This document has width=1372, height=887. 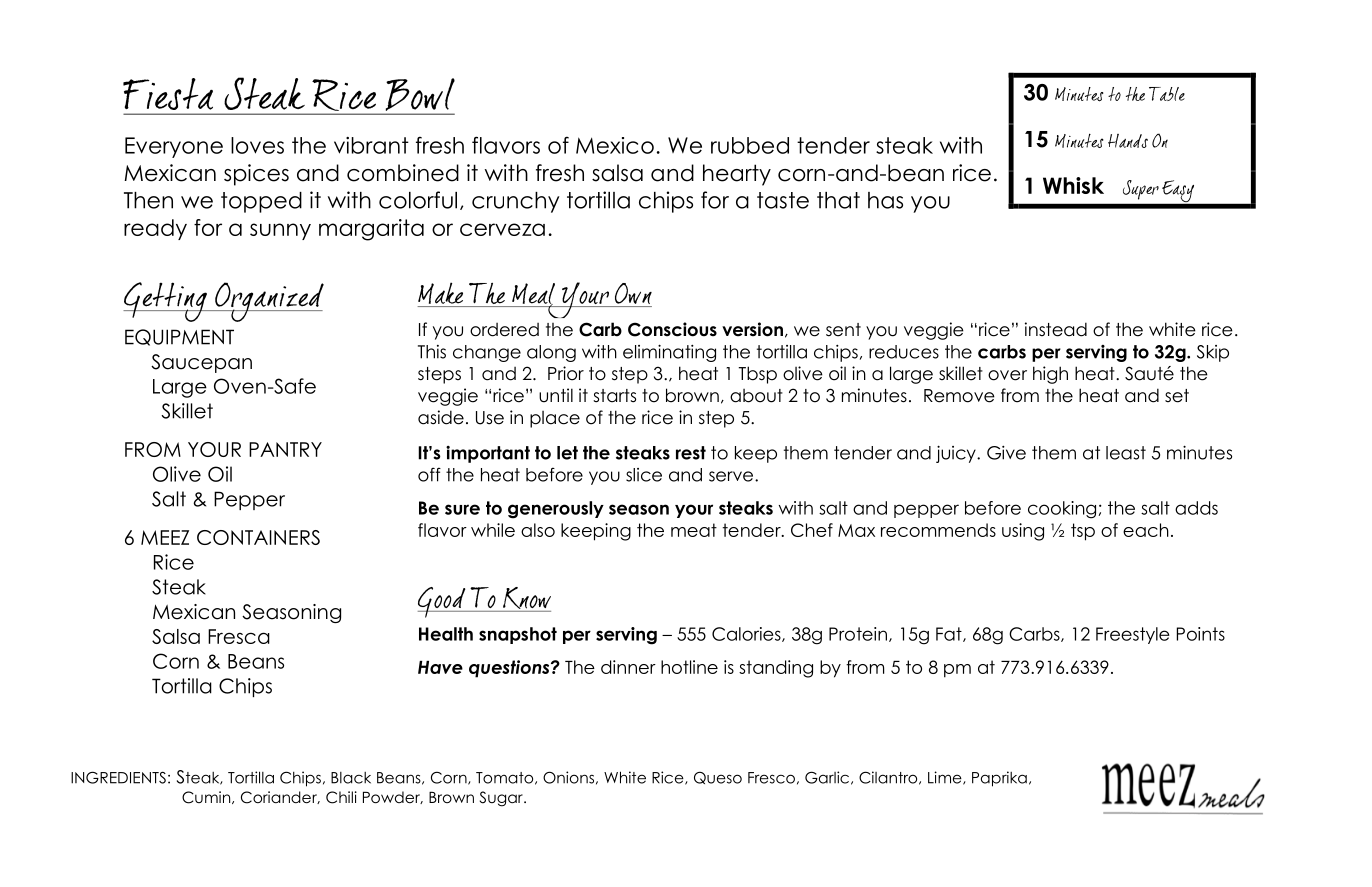 I want to click on PANTRY, so click(x=285, y=449).
